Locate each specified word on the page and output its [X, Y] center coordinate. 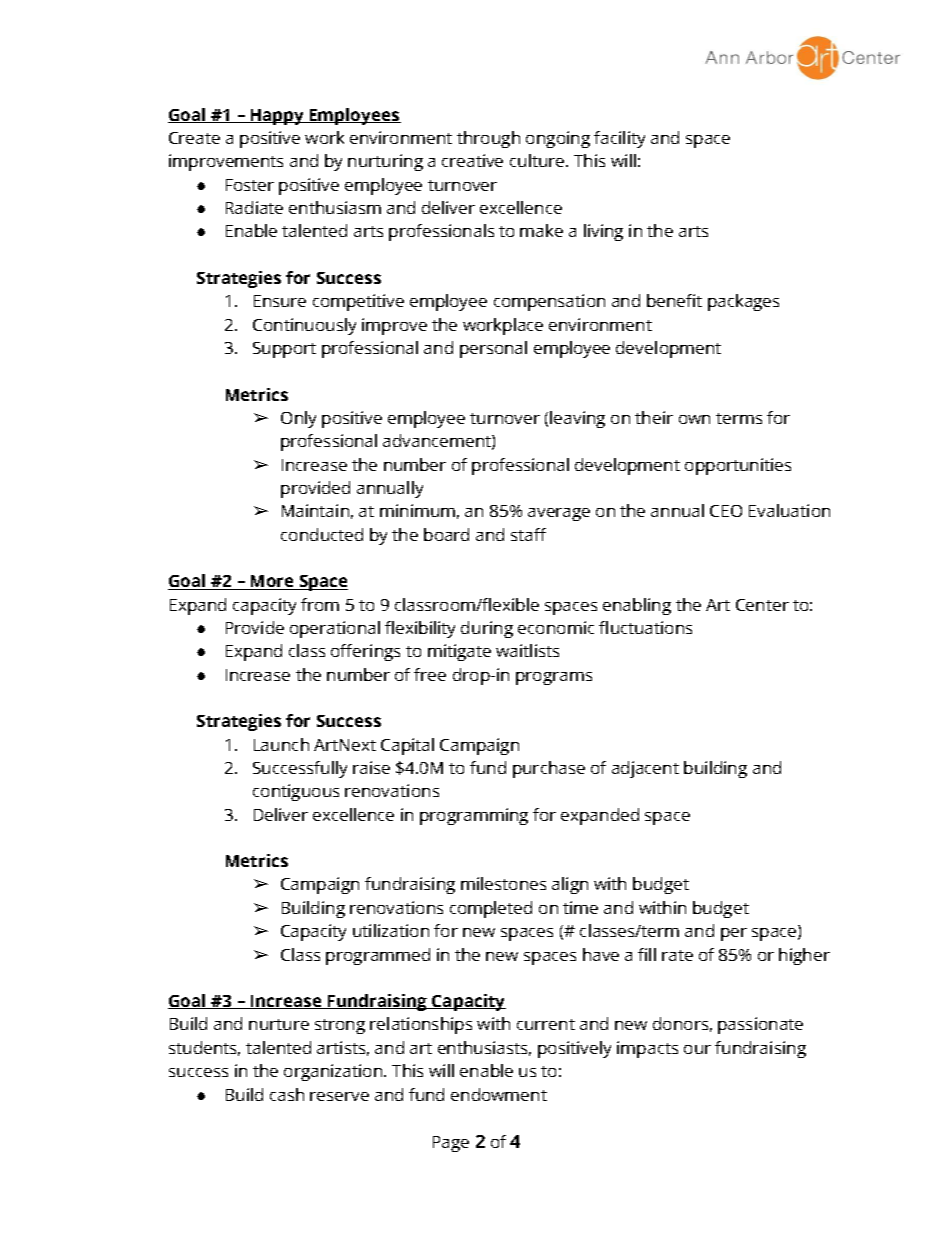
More [272, 582]
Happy [277, 117]
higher [804, 956]
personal [493, 349]
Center [762, 605]
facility [619, 139]
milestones [503, 883]
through [488, 139]
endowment [499, 1094]
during [487, 629]
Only [298, 419]
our [697, 1049]
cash [287, 1094]
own [694, 419]
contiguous [296, 792]
